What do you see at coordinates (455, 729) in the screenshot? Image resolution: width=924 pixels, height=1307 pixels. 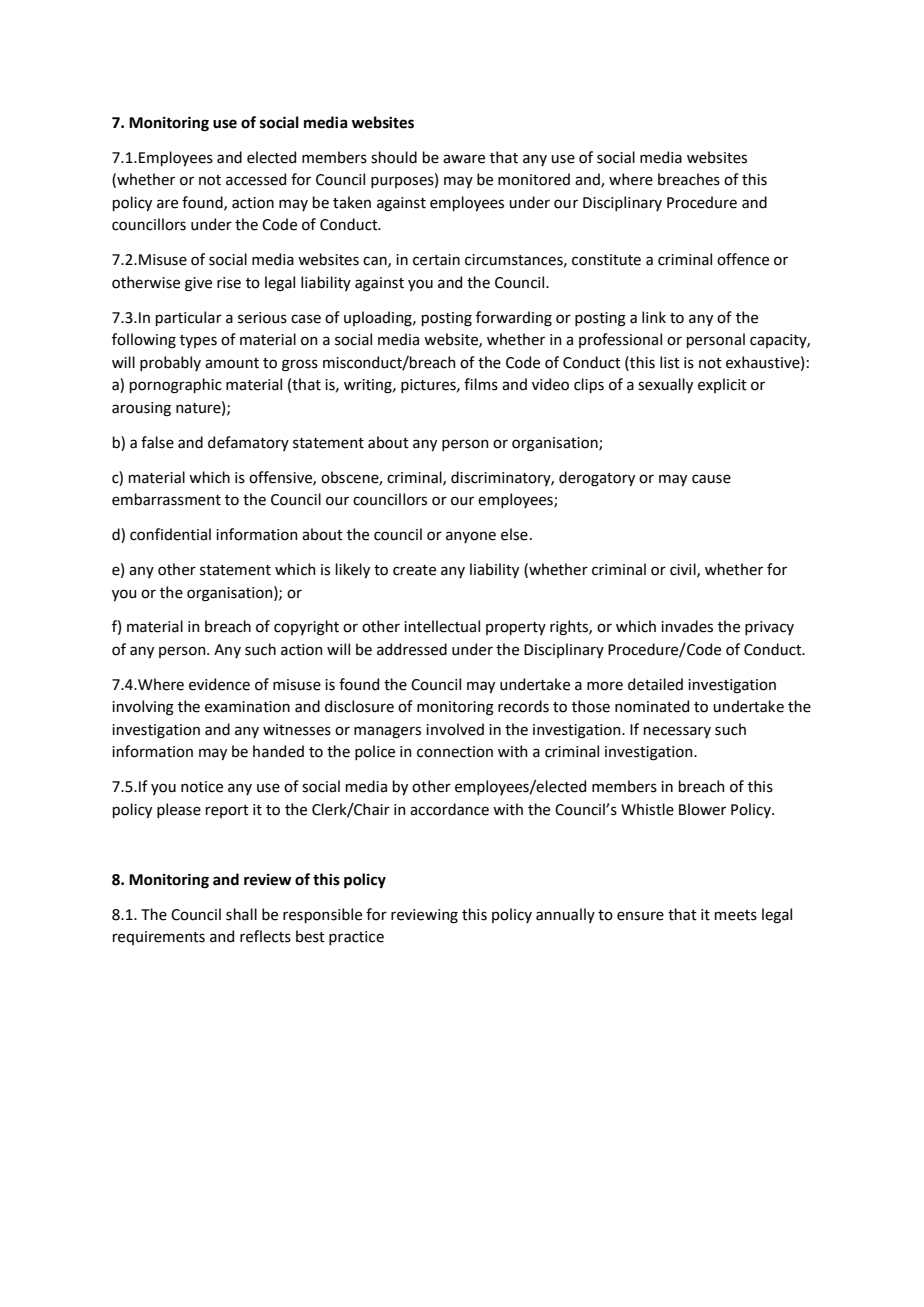 I see `involved` at bounding box center [455, 729].
